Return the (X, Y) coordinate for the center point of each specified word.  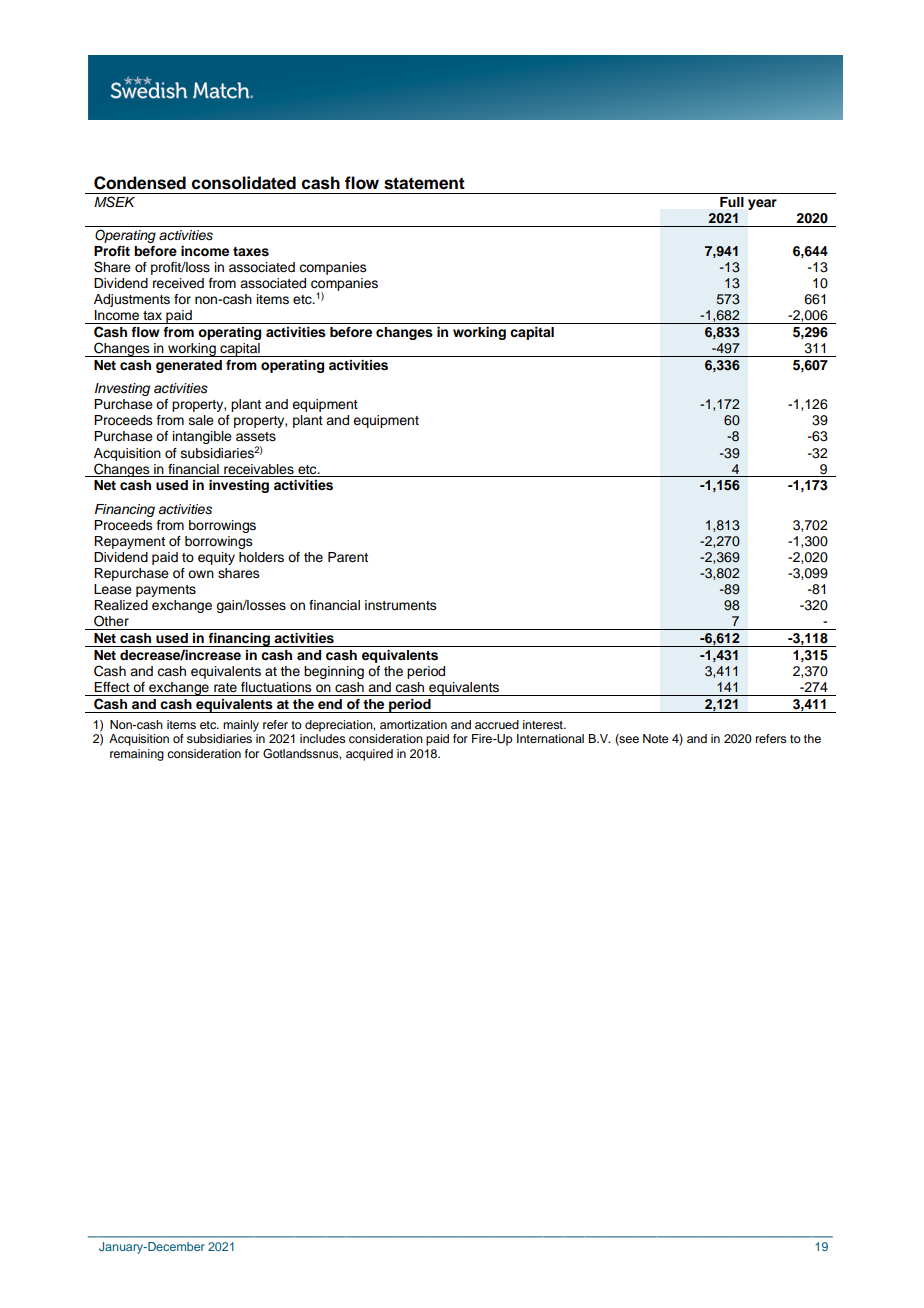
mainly (241, 726)
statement (424, 183)
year (762, 204)
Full (732, 202)
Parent (348, 557)
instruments (401, 605)
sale (201, 420)
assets (256, 437)
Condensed (140, 183)
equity (216, 558)
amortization (413, 724)
